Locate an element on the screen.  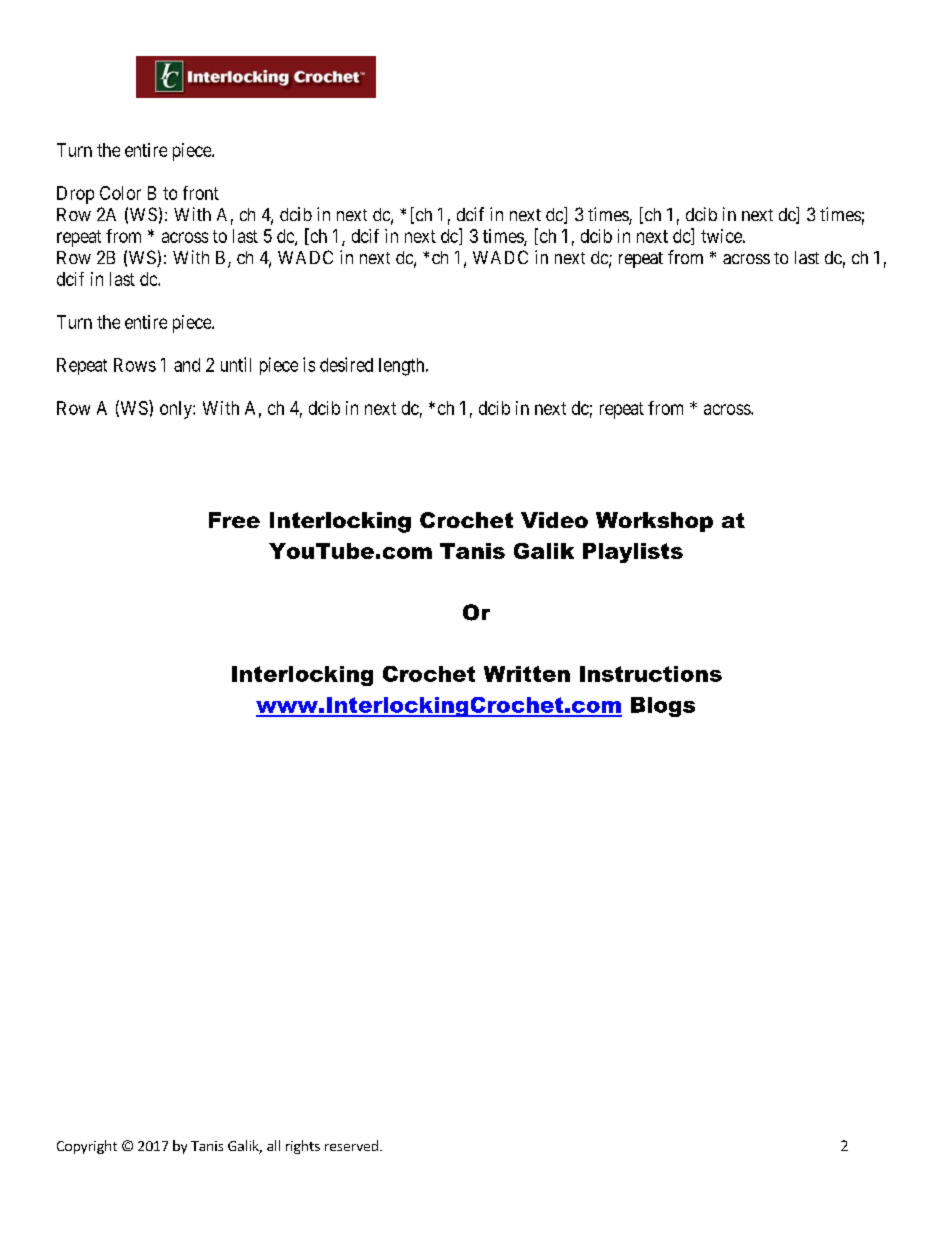
length is located at coordinates (403, 367).
